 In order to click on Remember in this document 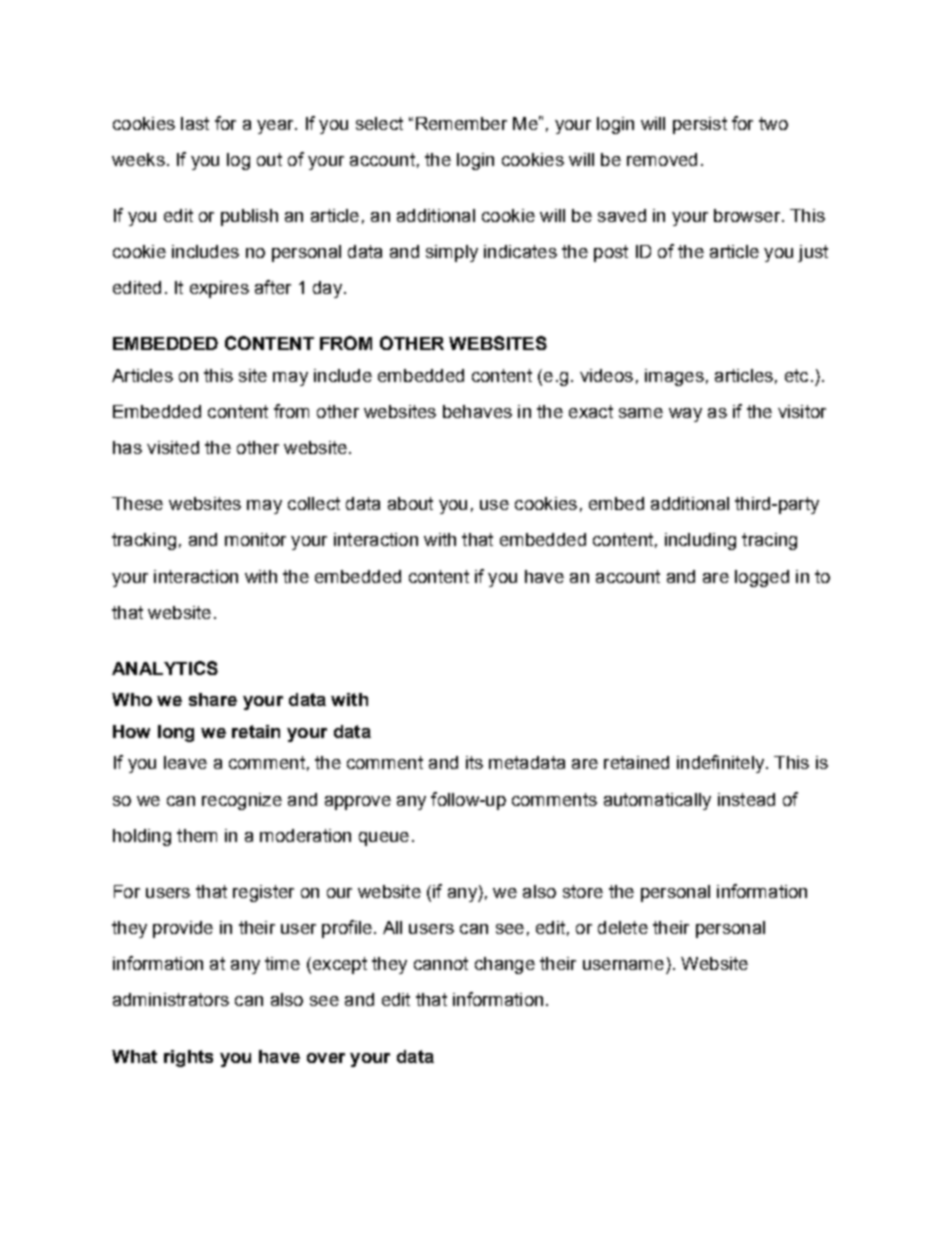, I will do `click(461, 123)`.
